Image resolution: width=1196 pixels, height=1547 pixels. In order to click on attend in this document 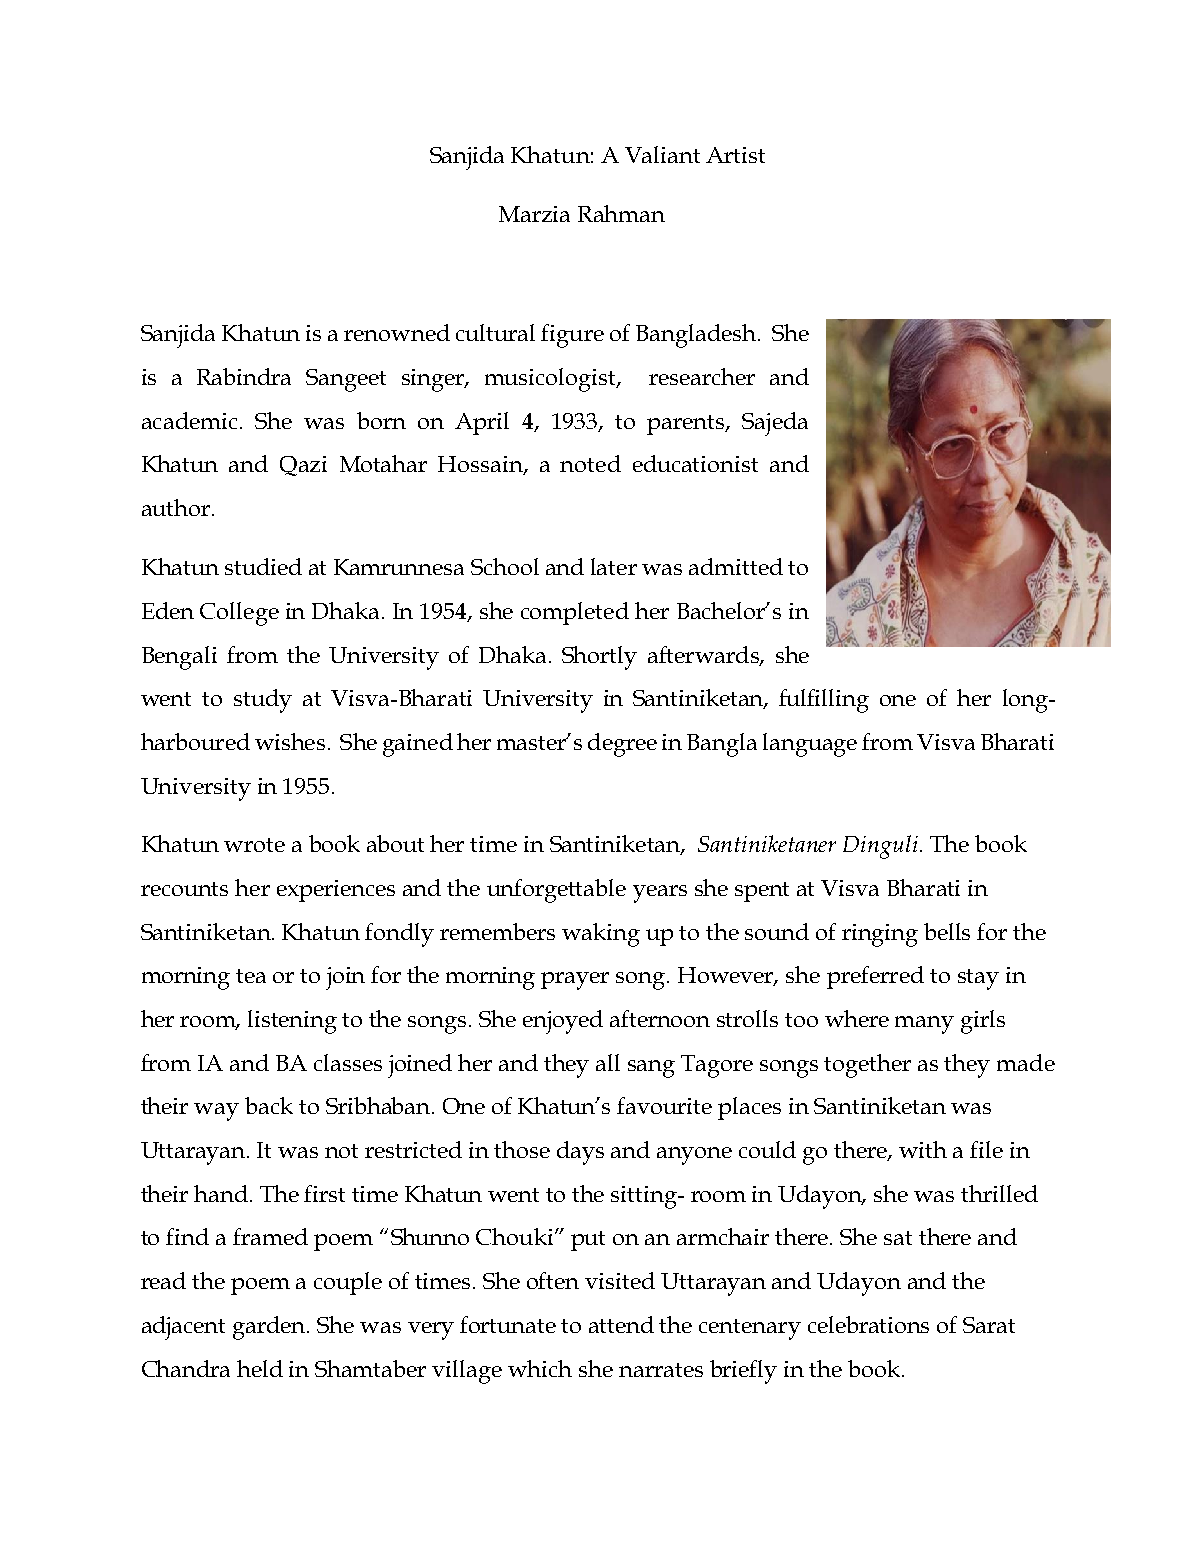, I will do `click(621, 1324)`.
